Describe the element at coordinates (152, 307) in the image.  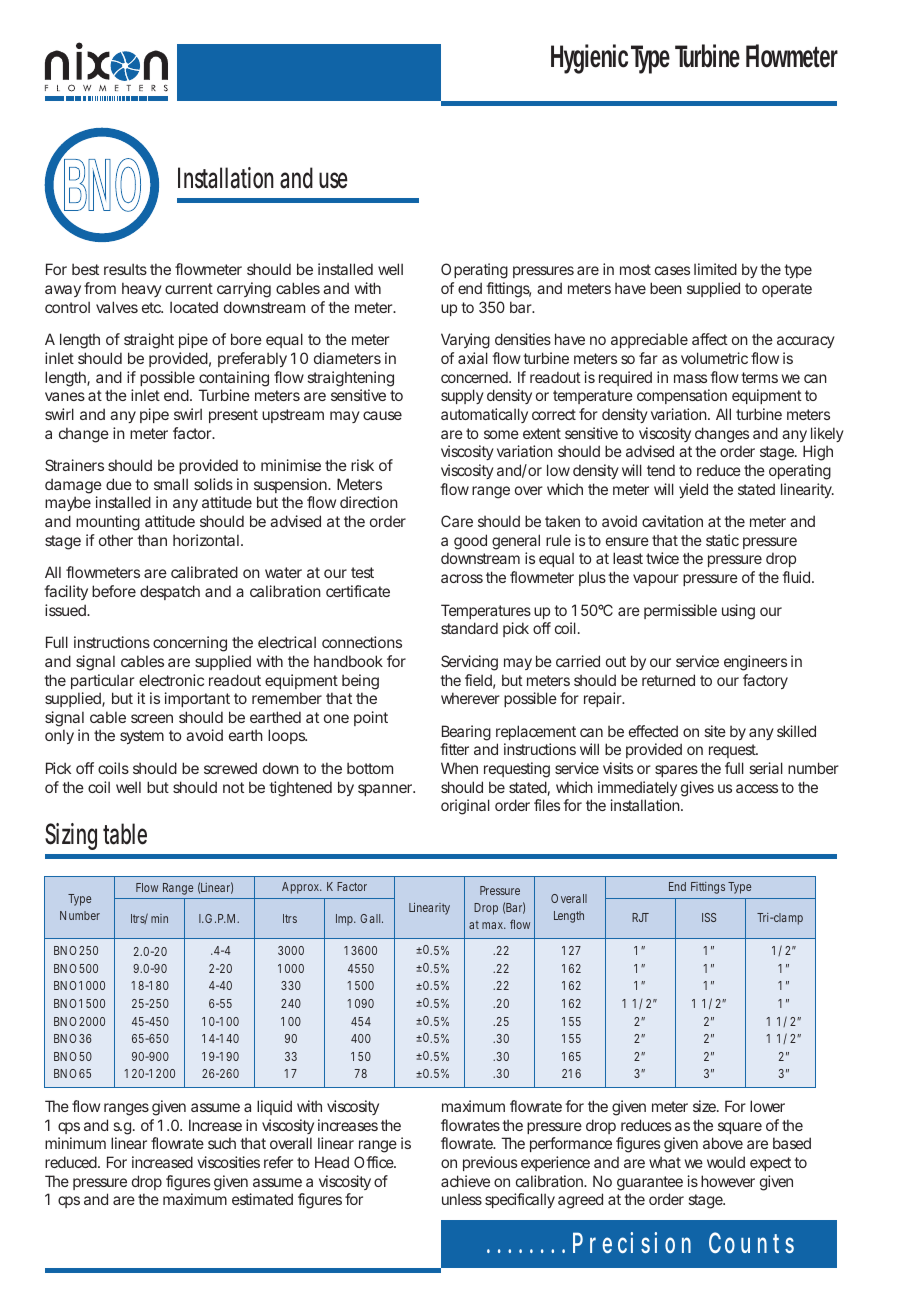
I see `etc` at that location.
